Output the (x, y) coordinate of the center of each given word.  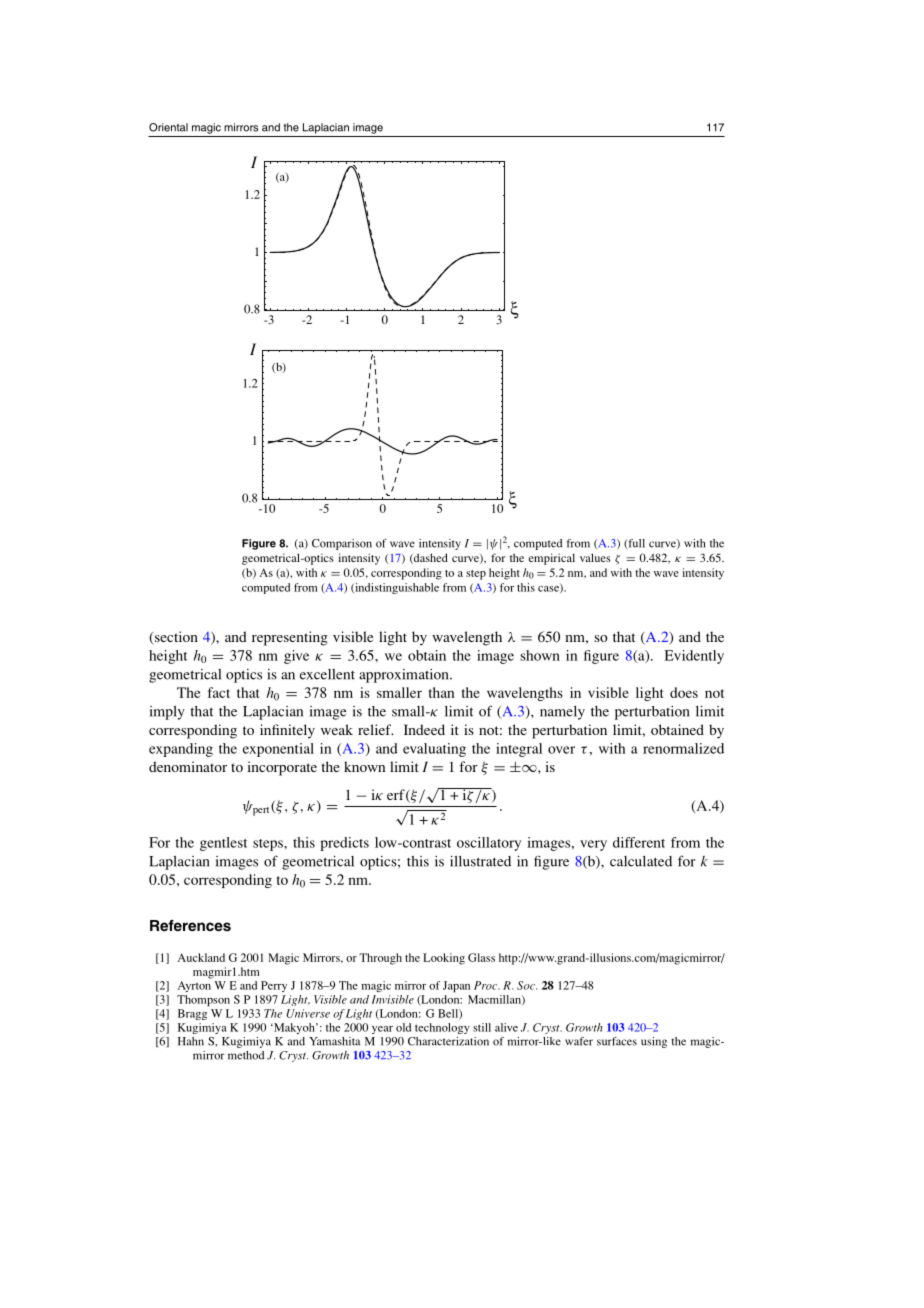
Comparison (342, 544)
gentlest (223, 844)
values (595, 557)
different (639, 842)
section (175, 638)
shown (540, 655)
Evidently (694, 657)
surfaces (617, 1041)
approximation (405, 676)
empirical (551, 559)
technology (442, 1028)
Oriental (168, 127)
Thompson (203, 1000)
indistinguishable (396, 588)
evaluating (434, 750)
